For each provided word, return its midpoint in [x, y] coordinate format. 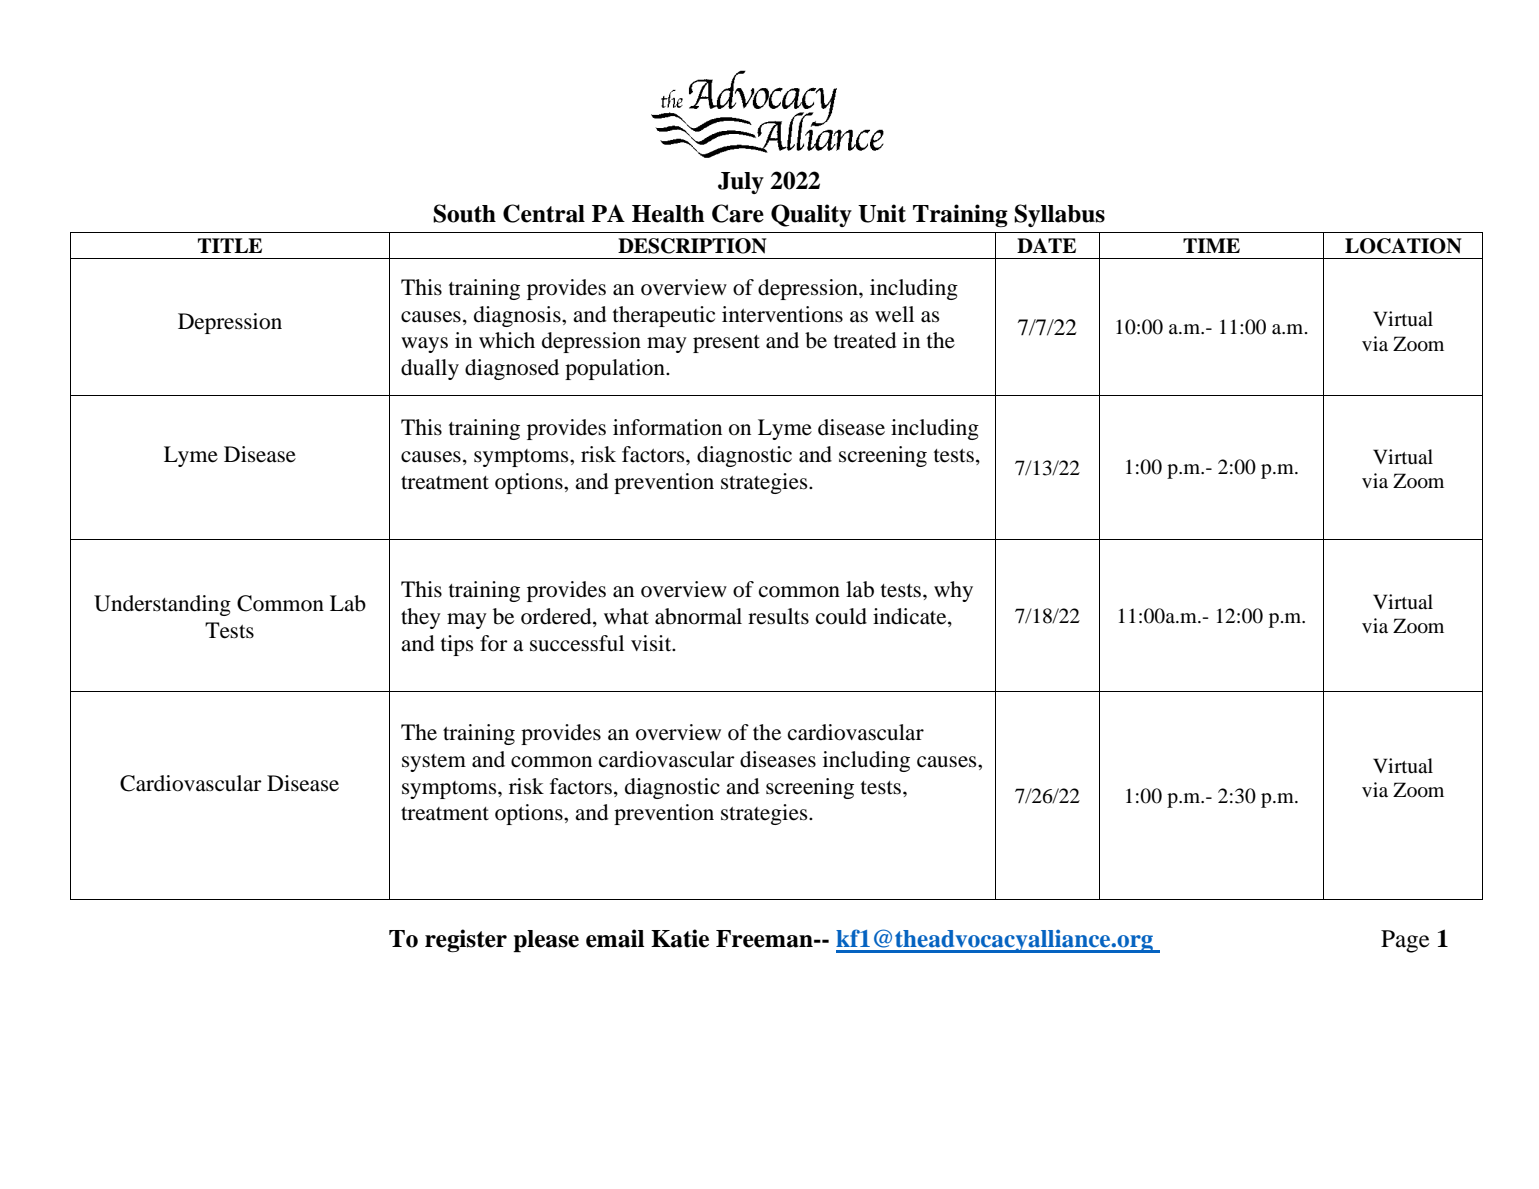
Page [1405, 941]
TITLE [230, 245]
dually [430, 369]
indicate [911, 616]
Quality [811, 215]
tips [457, 645]
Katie [680, 938]
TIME [1211, 245]
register [466, 941]
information [667, 427]
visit [652, 643]
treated [865, 340]
